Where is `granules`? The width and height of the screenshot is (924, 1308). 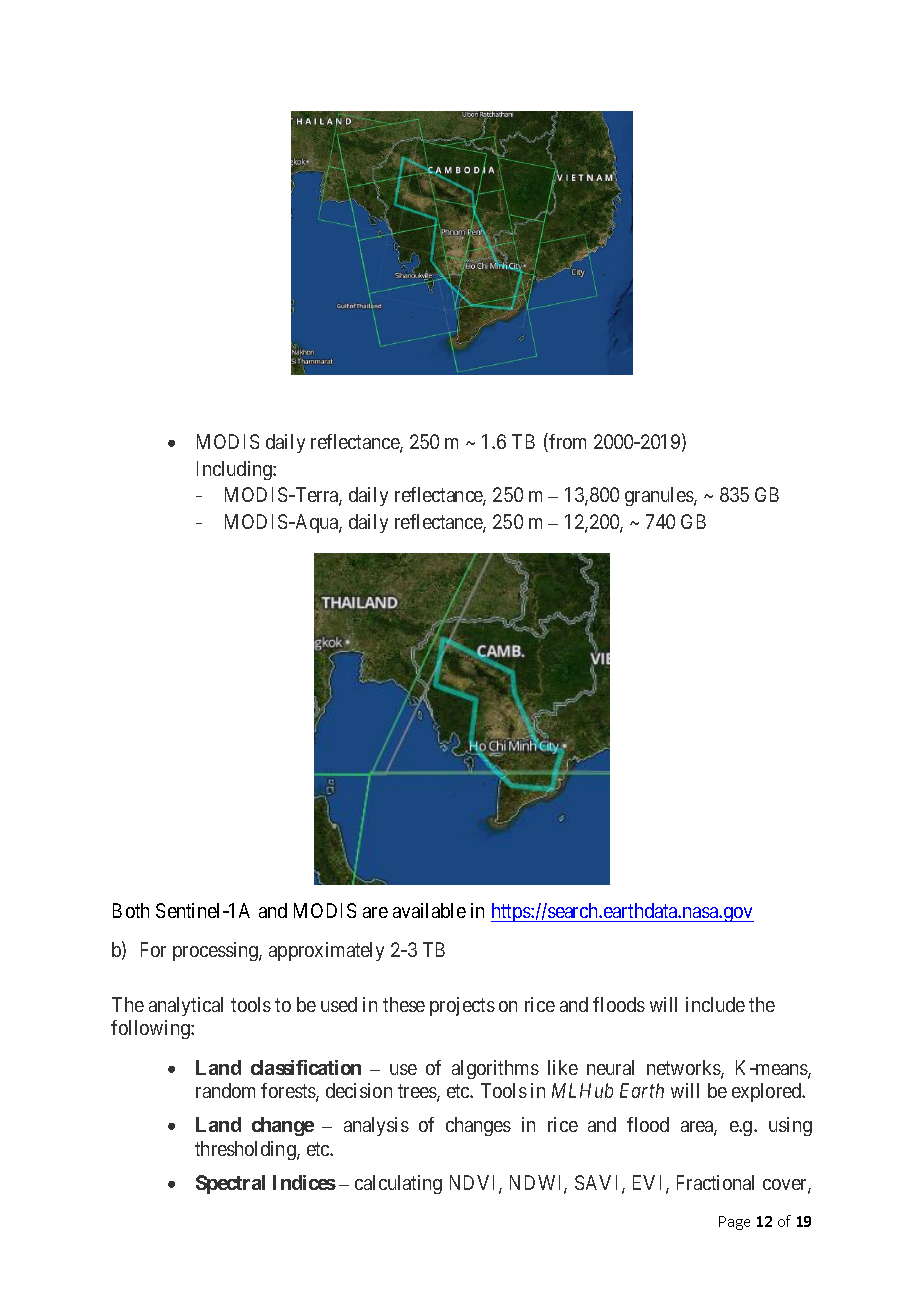
granules is located at coordinates (660, 496).
